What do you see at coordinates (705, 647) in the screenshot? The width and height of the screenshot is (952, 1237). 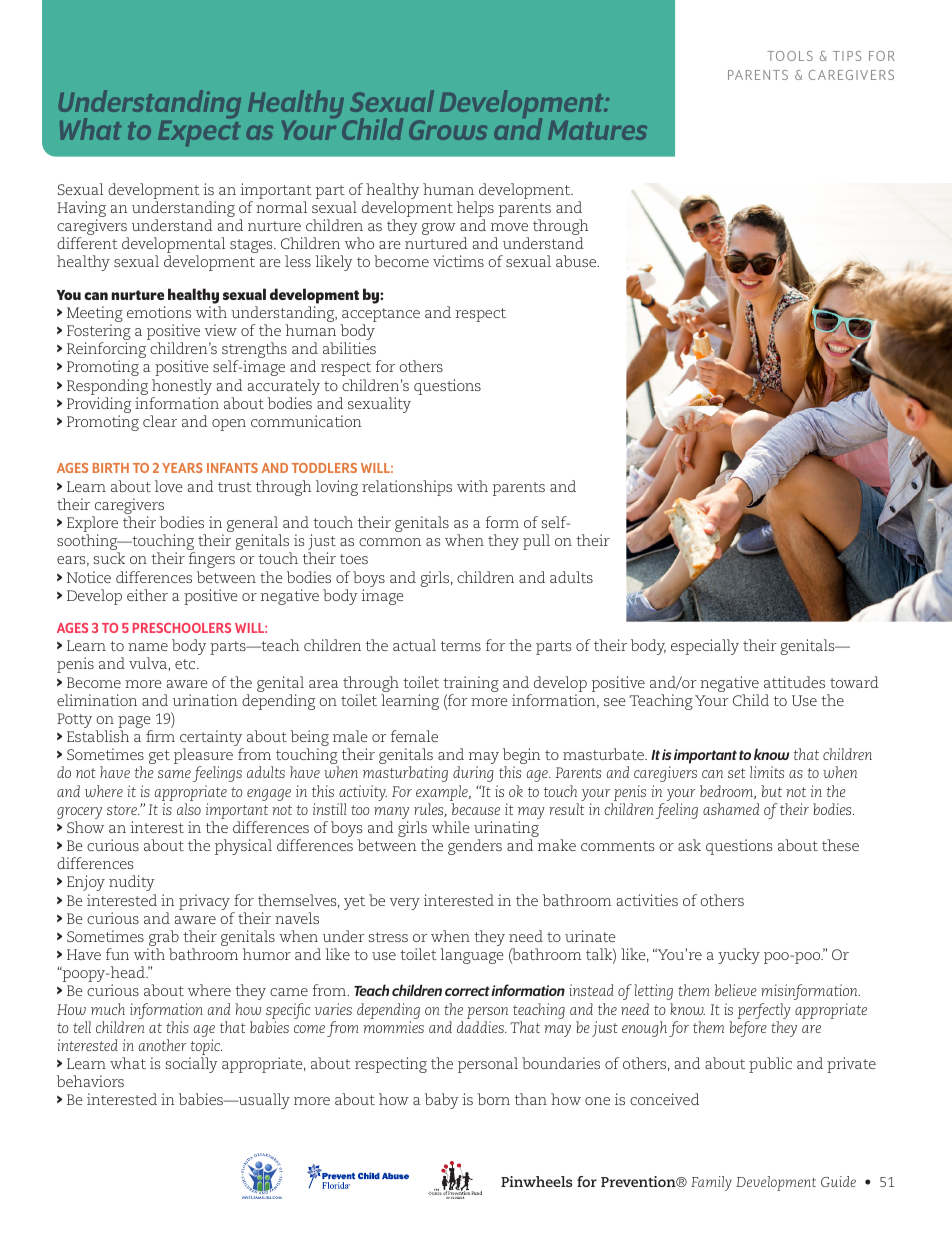 I see `especially` at bounding box center [705, 647].
